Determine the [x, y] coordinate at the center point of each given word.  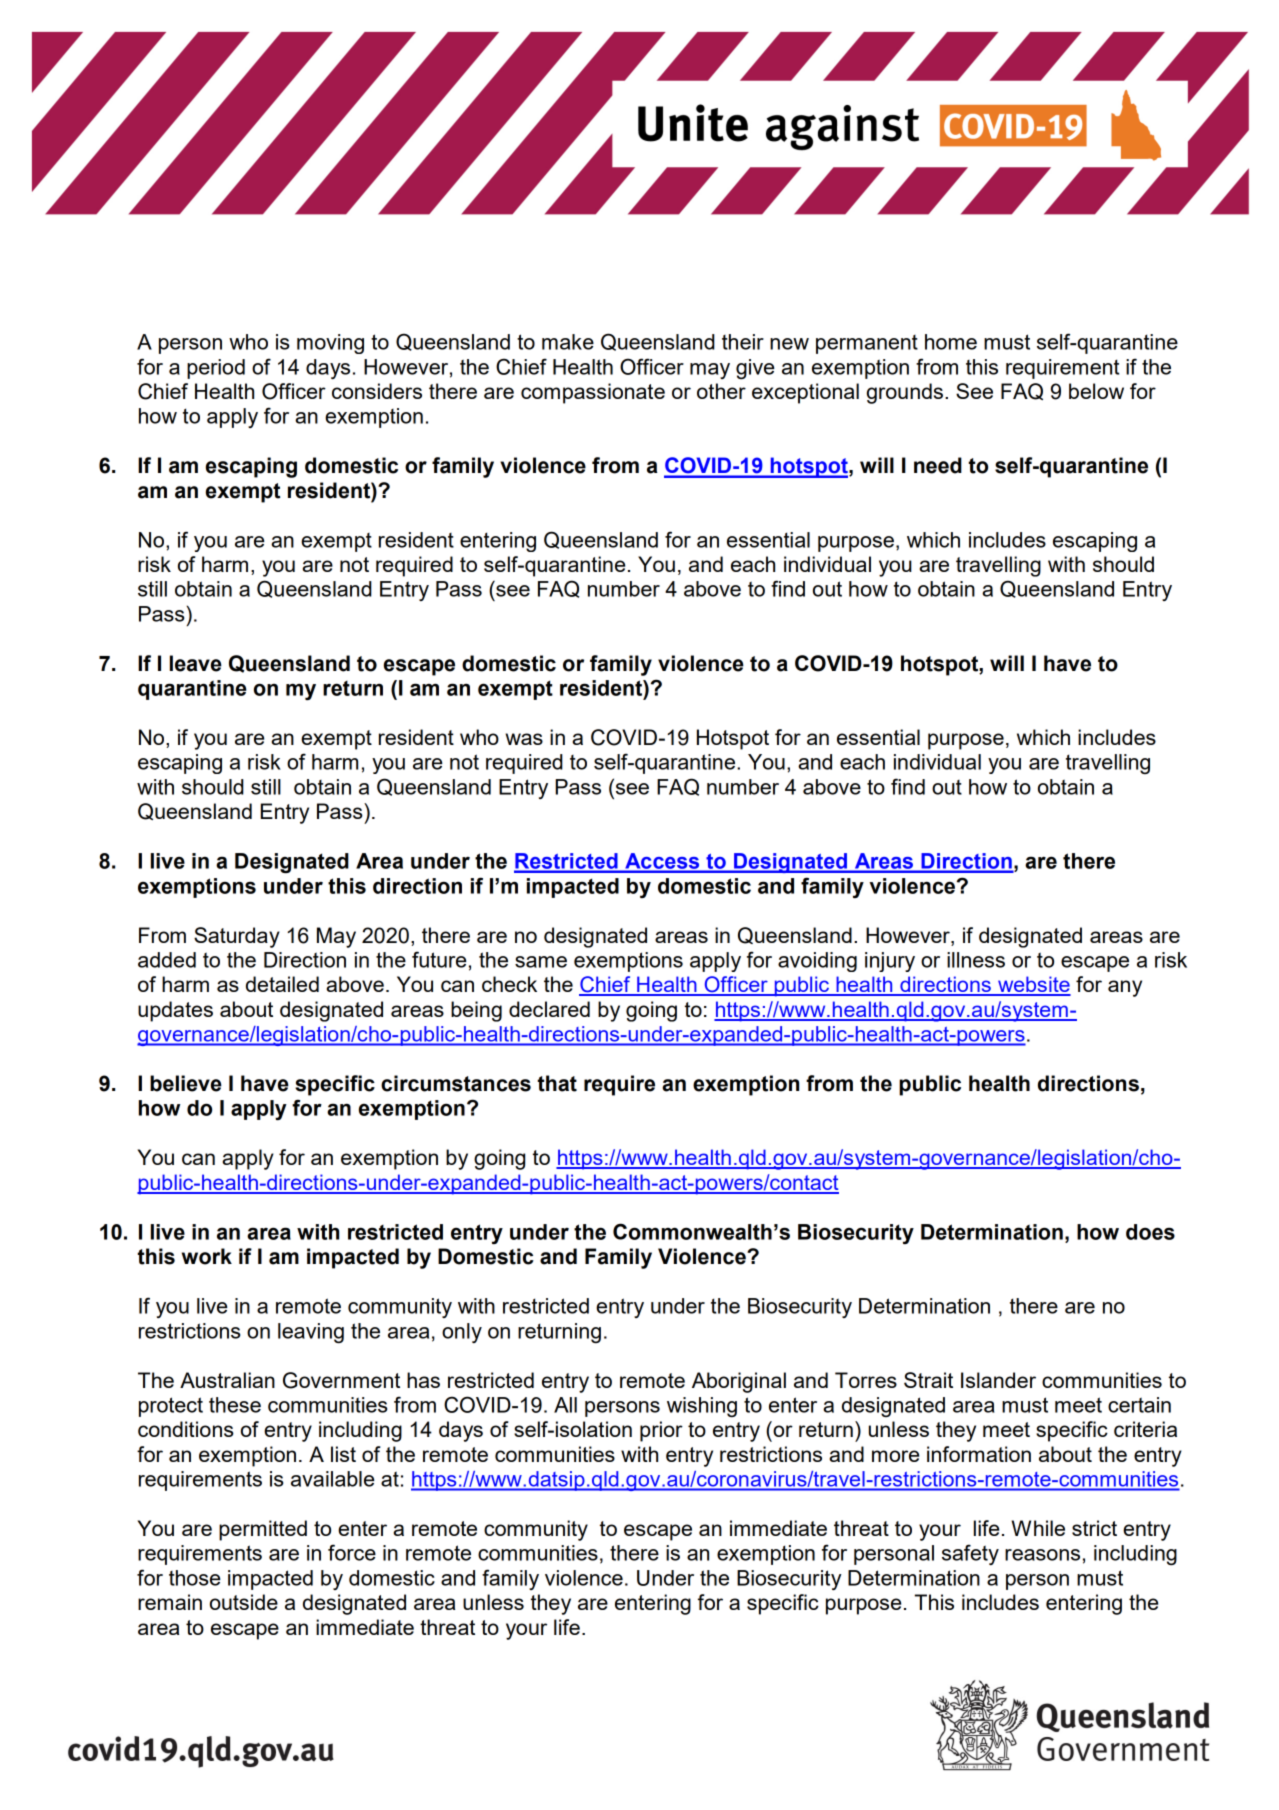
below [1096, 391]
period [216, 369]
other [721, 391]
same [541, 962]
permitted [263, 1530]
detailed [282, 984]
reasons [1042, 1555]
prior [661, 1431]
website [1033, 985]
